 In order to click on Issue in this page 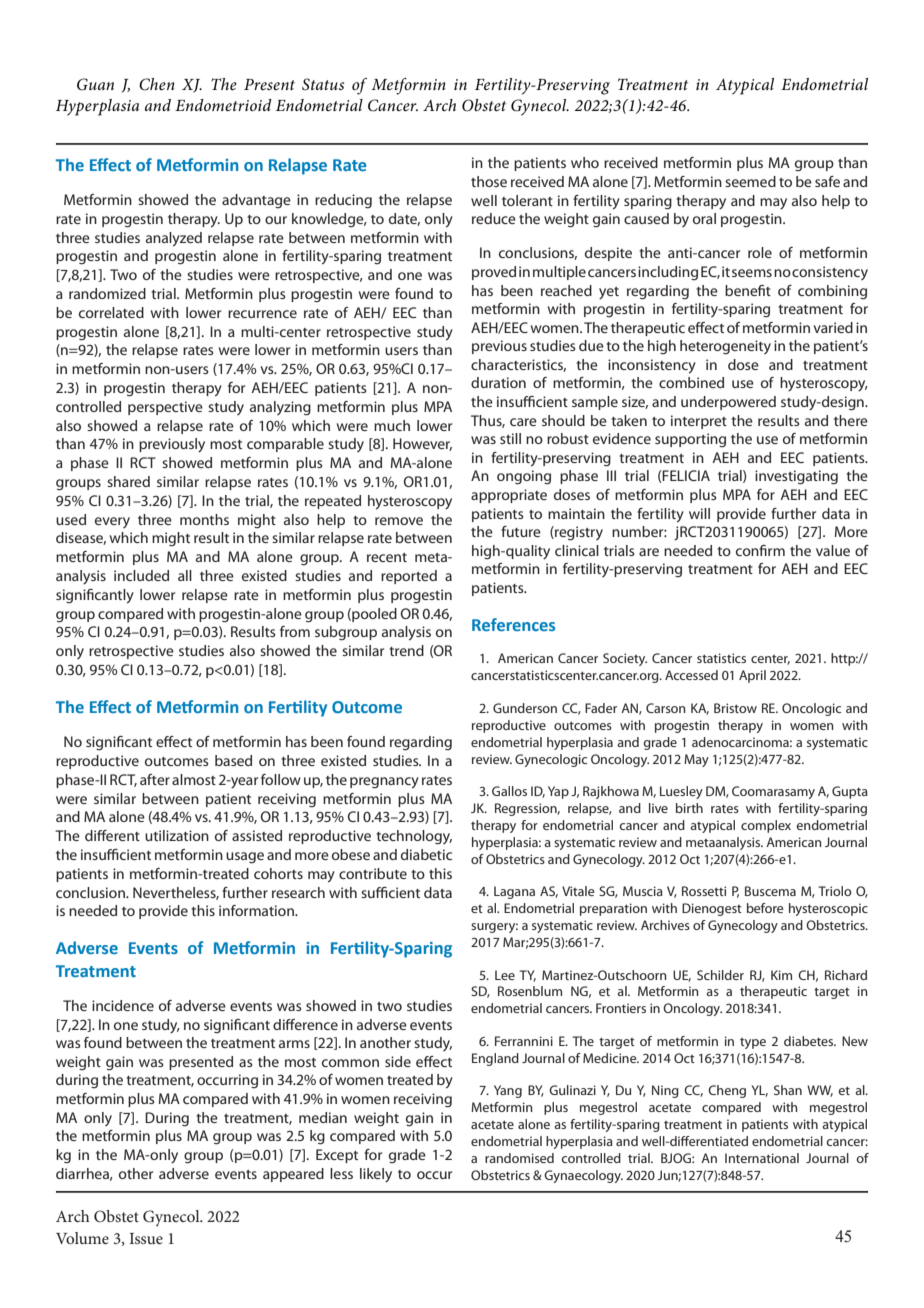, I will do `click(146, 1238)`.
